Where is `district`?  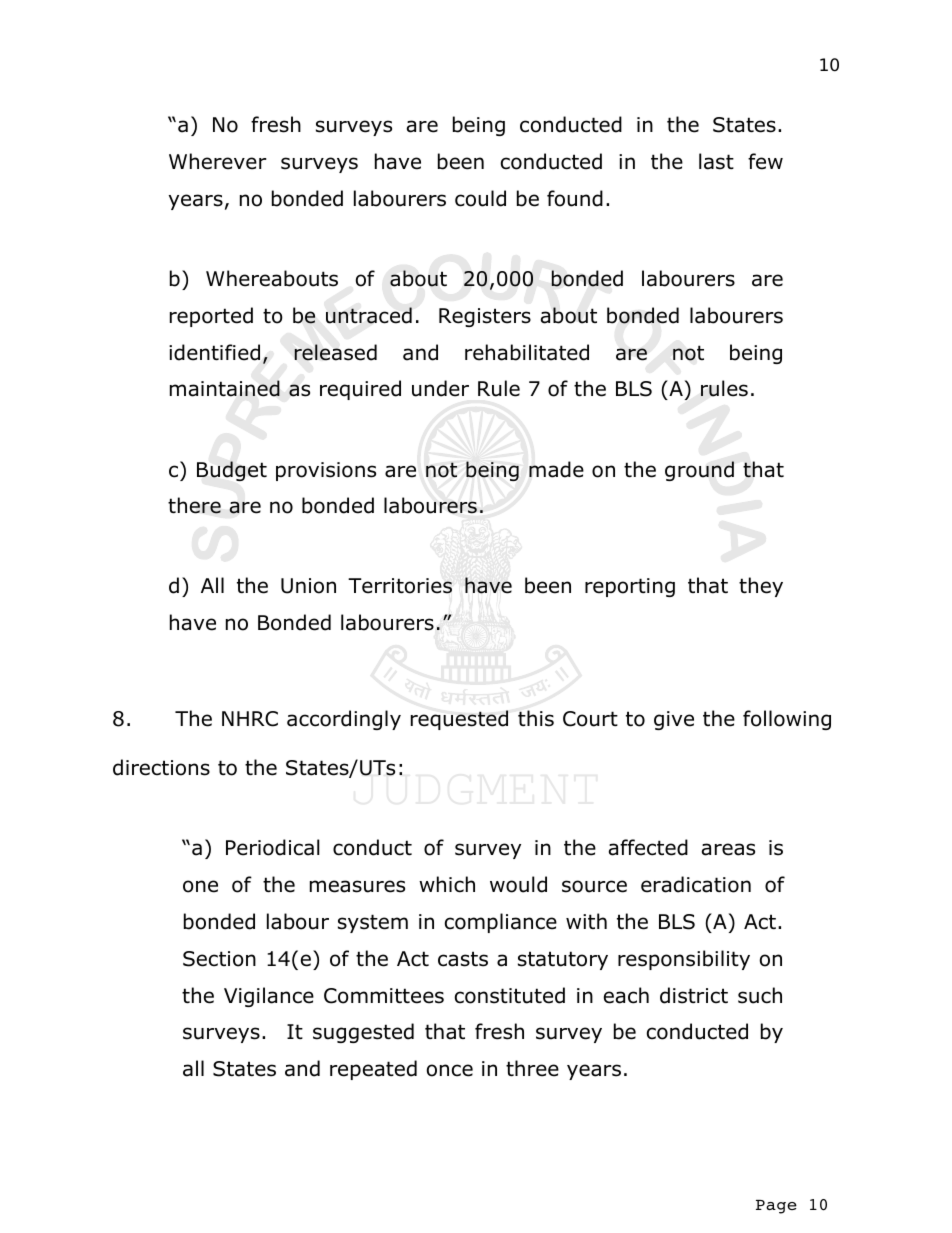 district is located at coordinates (694, 995).
